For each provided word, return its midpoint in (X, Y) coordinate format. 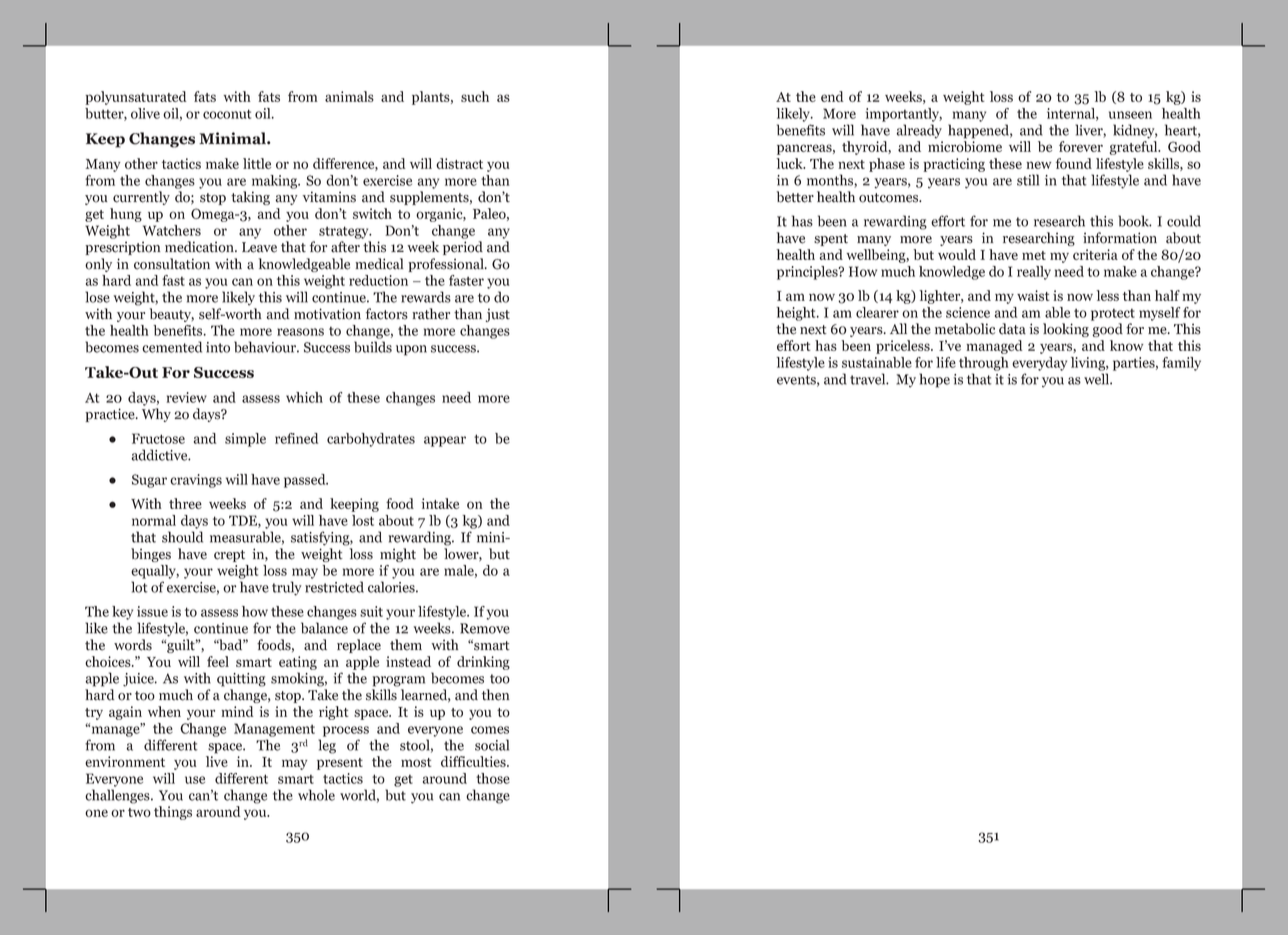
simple (245, 440)
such (475, 96)
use (195, 780)
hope (934, 380)
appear (445, 441)
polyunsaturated (136, 98)
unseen (1130, 115)
